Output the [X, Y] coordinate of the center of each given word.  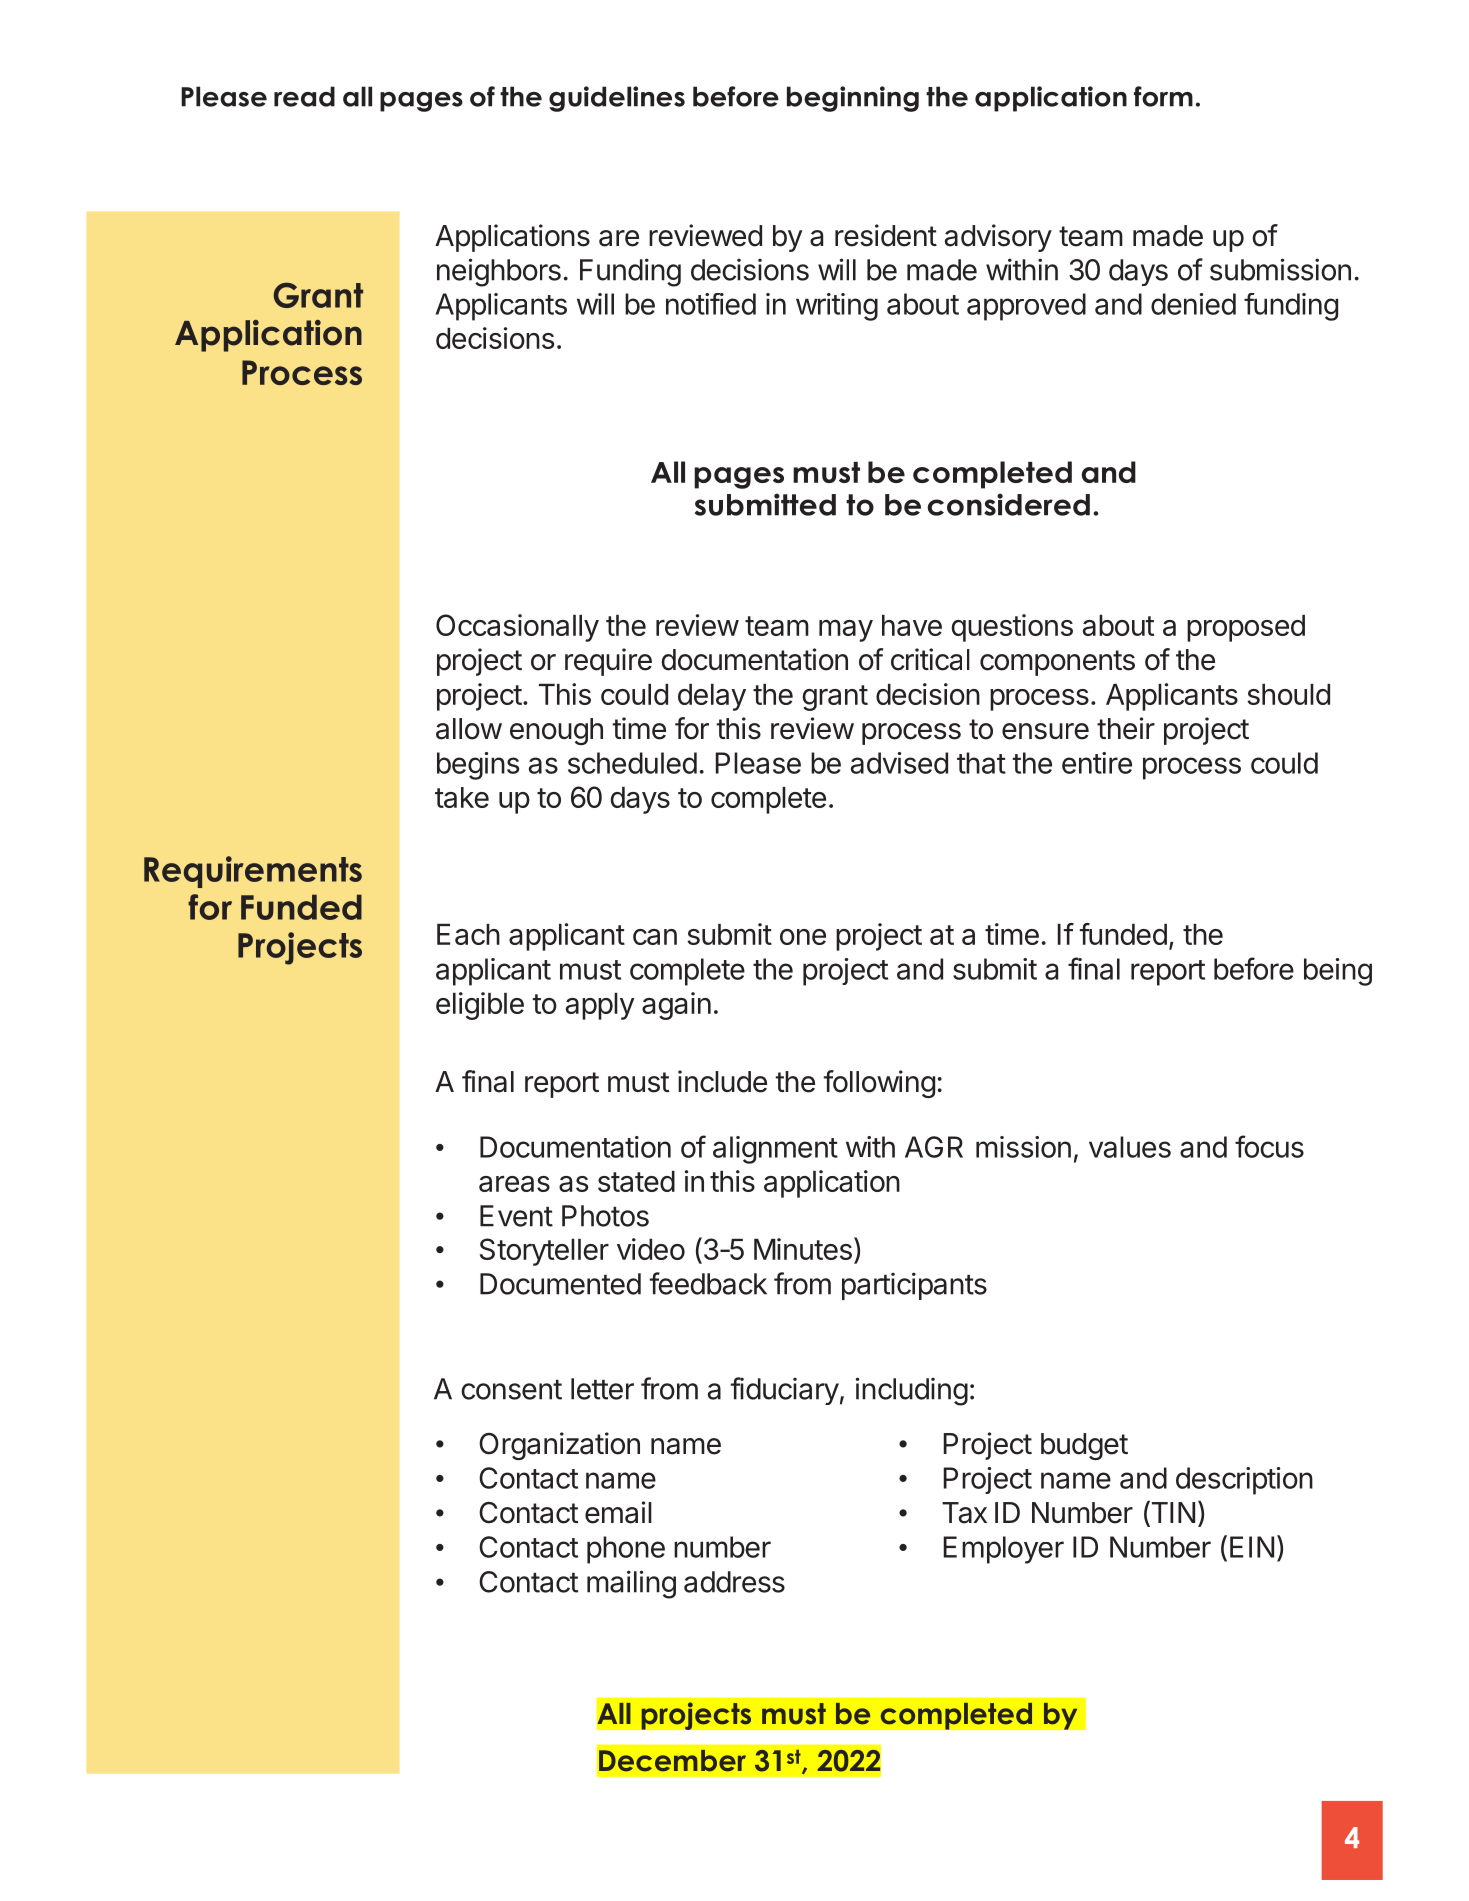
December [672, 1761]
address [734, 1582]
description [1244, 1481]
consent [511, 1390]
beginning [853, 99]
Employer [1004, 1550]
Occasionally [517, 628]
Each [468, 934]
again [676, 1006]
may [846, 631]
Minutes [803, 1249]
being [1338, 972]
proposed [1246, 628]
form [1163, 96]
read [304, 96]
